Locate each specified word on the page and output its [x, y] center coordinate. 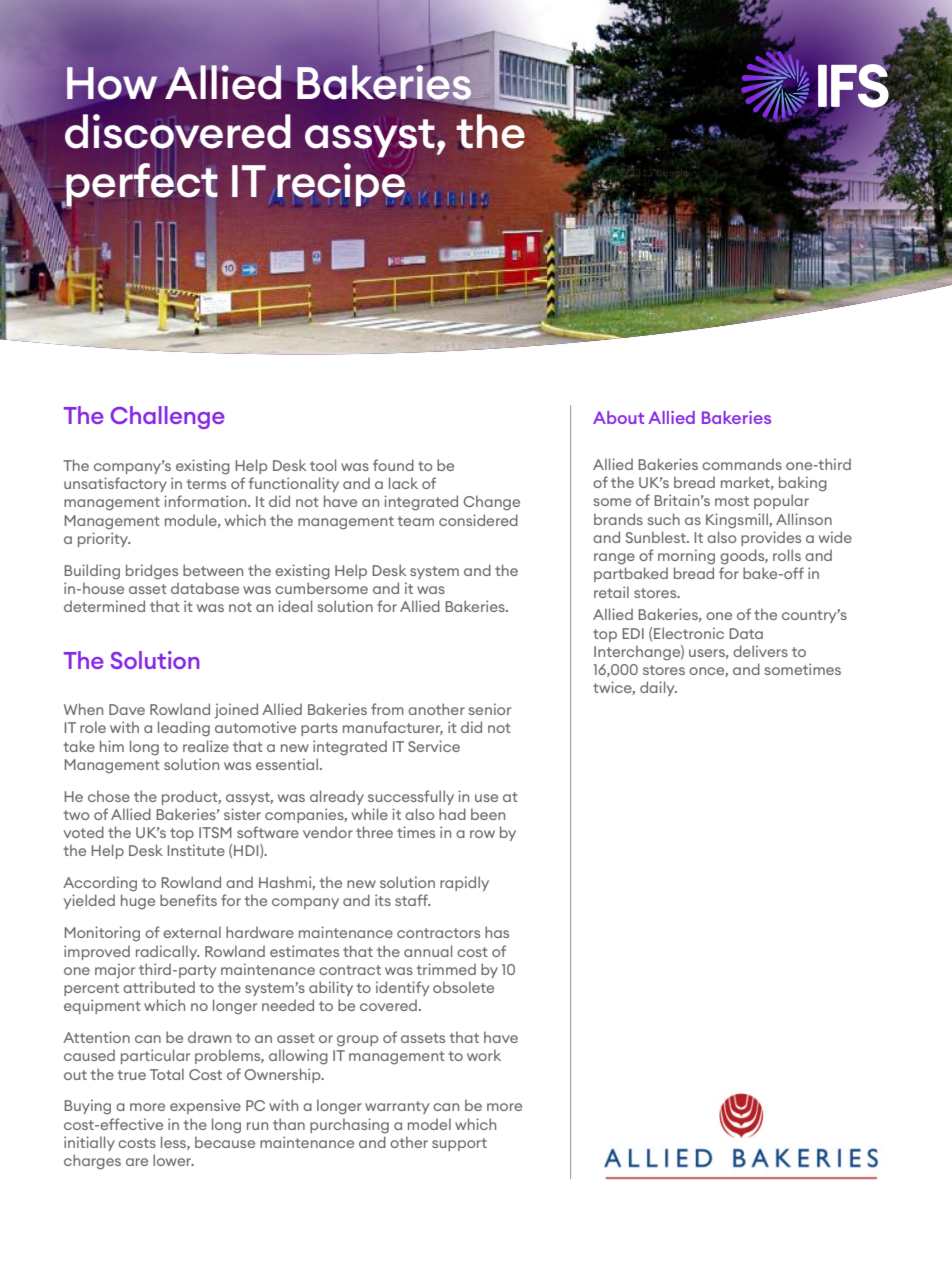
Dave [127, 709]
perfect [141, 185]
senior [490, 709]
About [618, 417]
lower [173, 1160]
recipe [341, 185]
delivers [760, 651]
